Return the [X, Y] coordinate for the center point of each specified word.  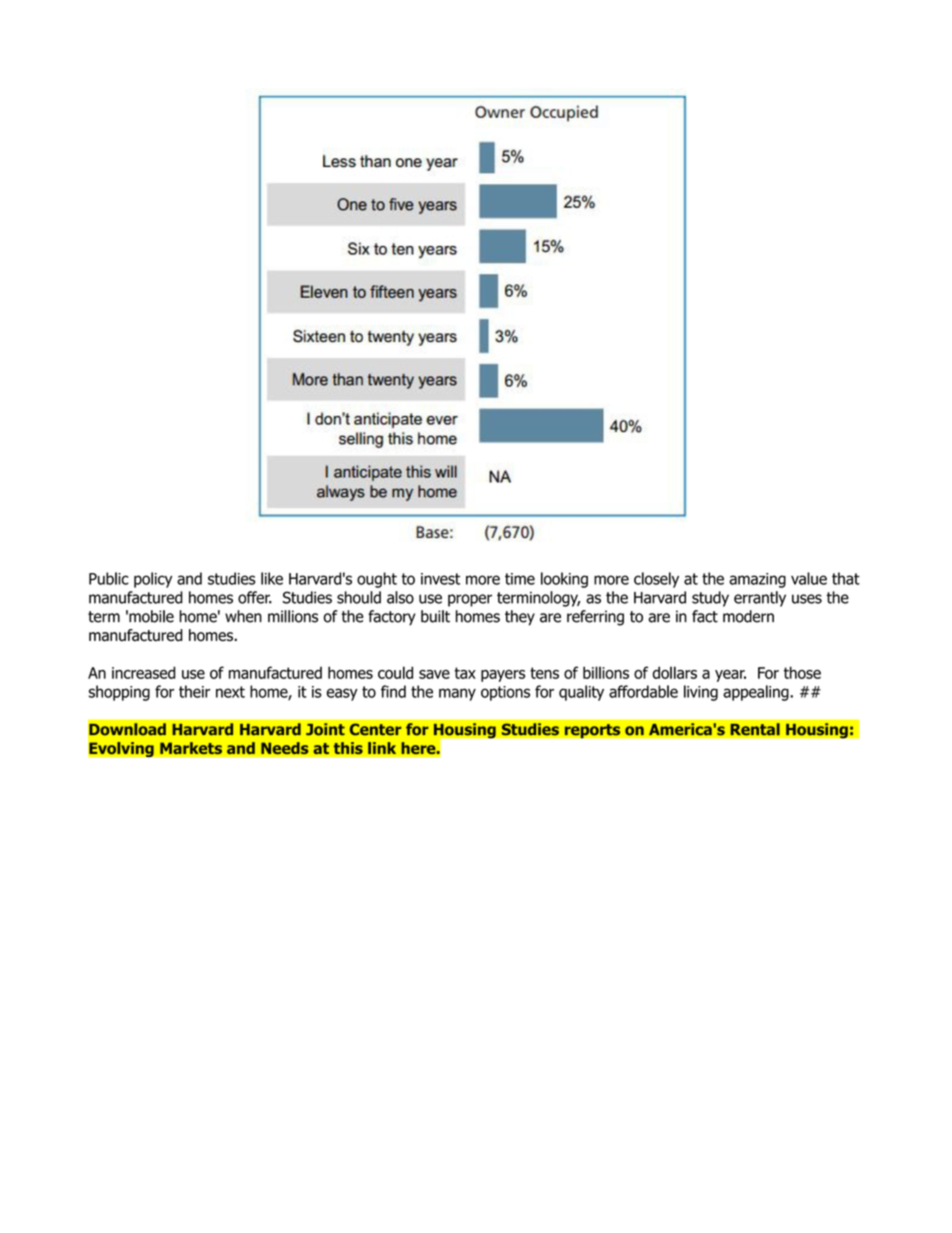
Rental [755, 729]
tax [465, 673]
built [435, 616]
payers [503, 676]
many [457, 694]
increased [143, 672]
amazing [757, 580]
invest [440, 579]
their [194, 691]
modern [748, 616]
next [230, 692]
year [730, 676]
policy [153, 580]
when [243, 616]
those [802, 672]
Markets [191, 748]
